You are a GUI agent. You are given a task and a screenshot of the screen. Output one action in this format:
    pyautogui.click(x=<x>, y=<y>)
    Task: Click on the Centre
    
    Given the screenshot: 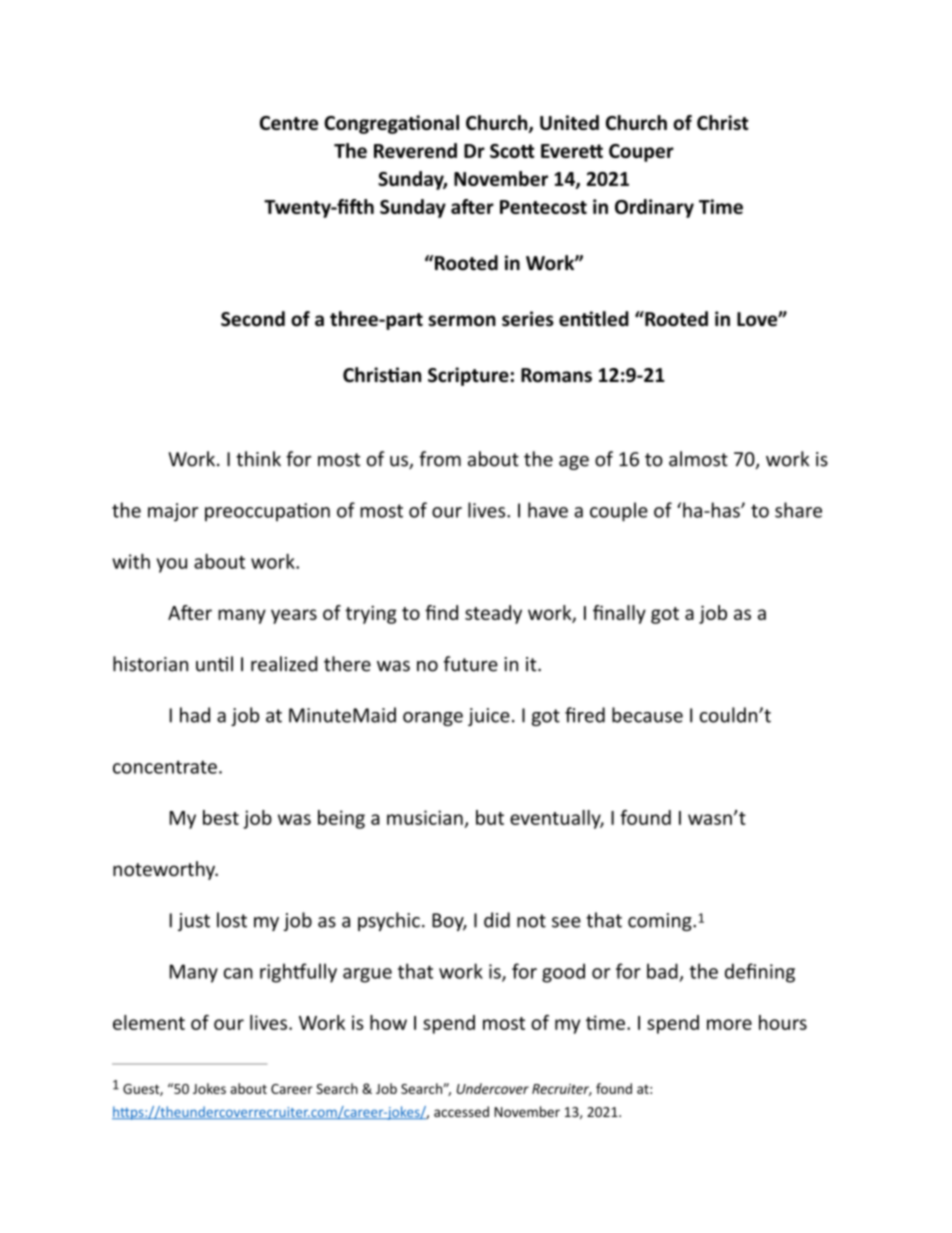 What is the action you would take?
    pyautogui.click(x=289, y=123)
